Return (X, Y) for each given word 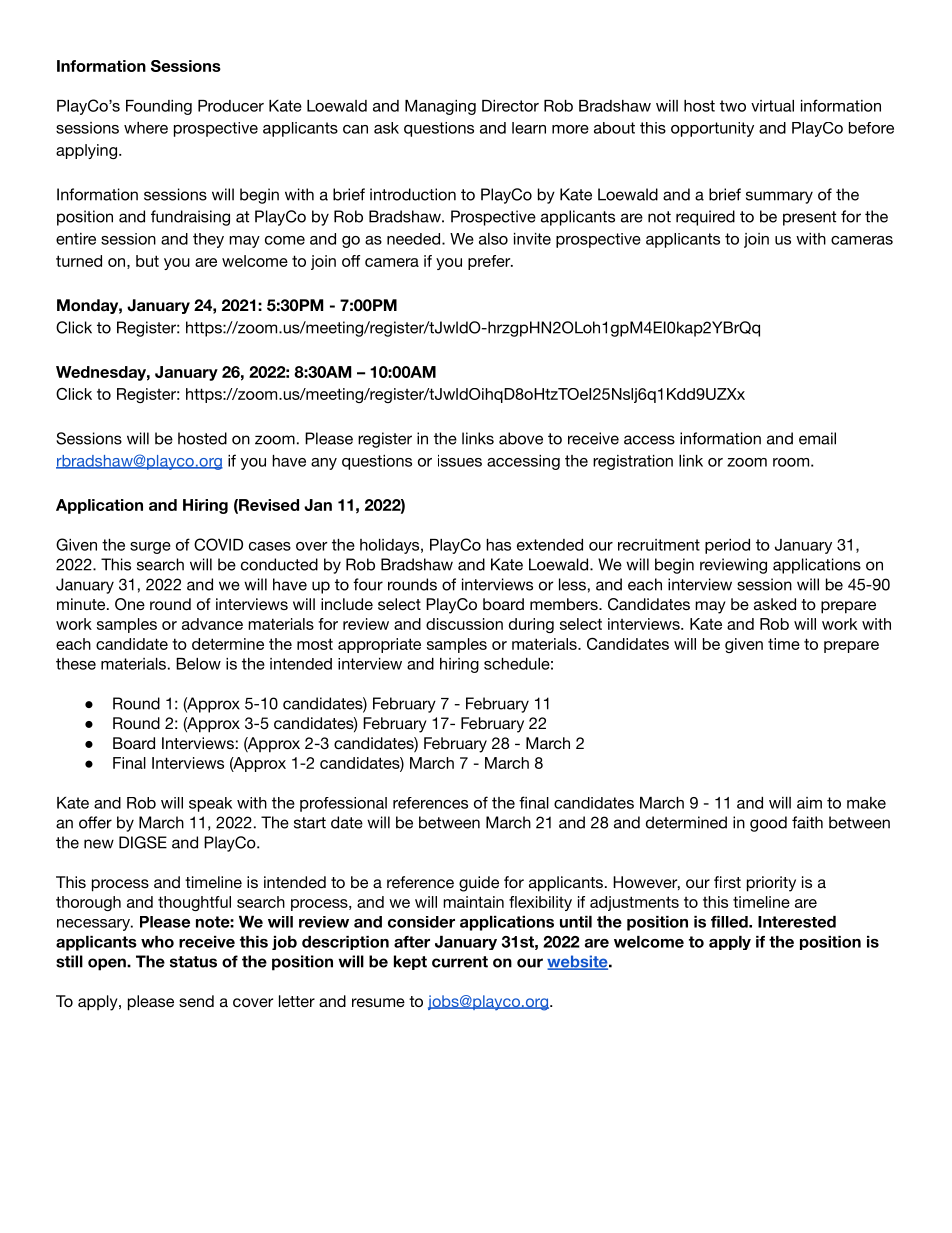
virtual (772, 106)
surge (150, 548)
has (498, 545)
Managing (440, 107)
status (193, 962)
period (727, 546)
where (146, 128)
